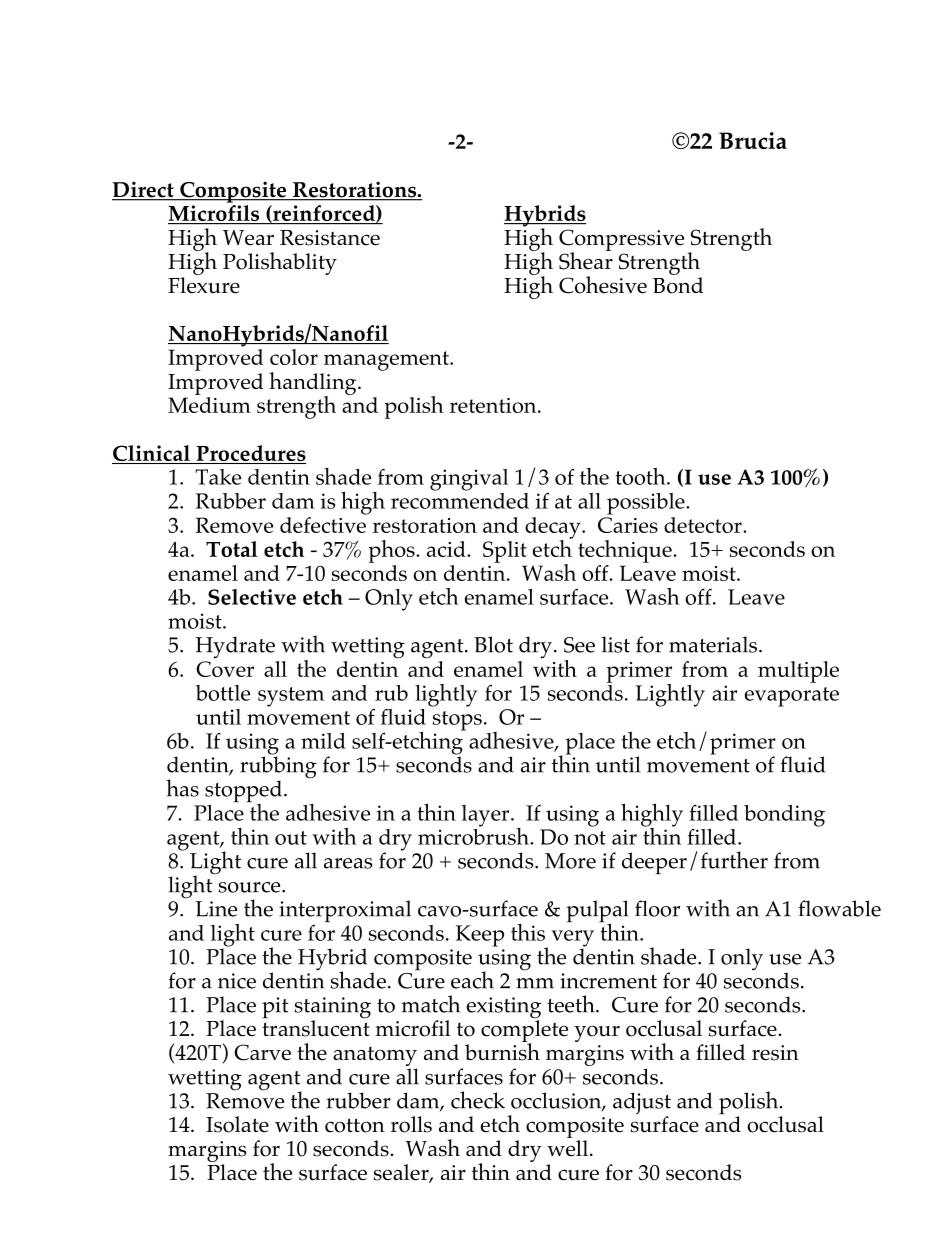 This screenshot has height=1233, width=952. I want to click on Shear, so click(586, 260).
